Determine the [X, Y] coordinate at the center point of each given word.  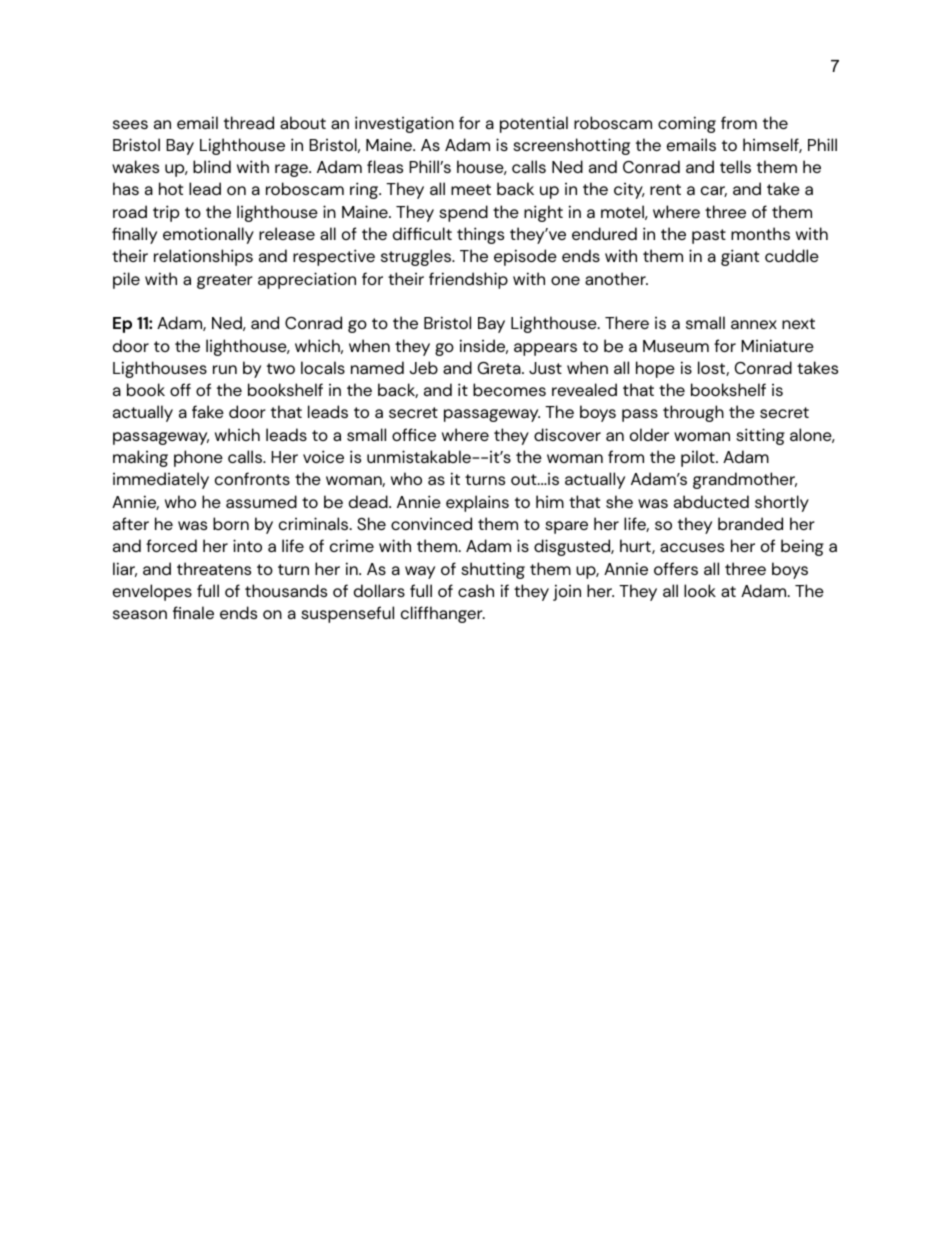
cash [476, 590]
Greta [500, 368]
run [225, 369]
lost [712, 368]
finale [193, 612]
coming [687, 124]
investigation [404, 124]
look [700, 590]
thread [249, 122]
